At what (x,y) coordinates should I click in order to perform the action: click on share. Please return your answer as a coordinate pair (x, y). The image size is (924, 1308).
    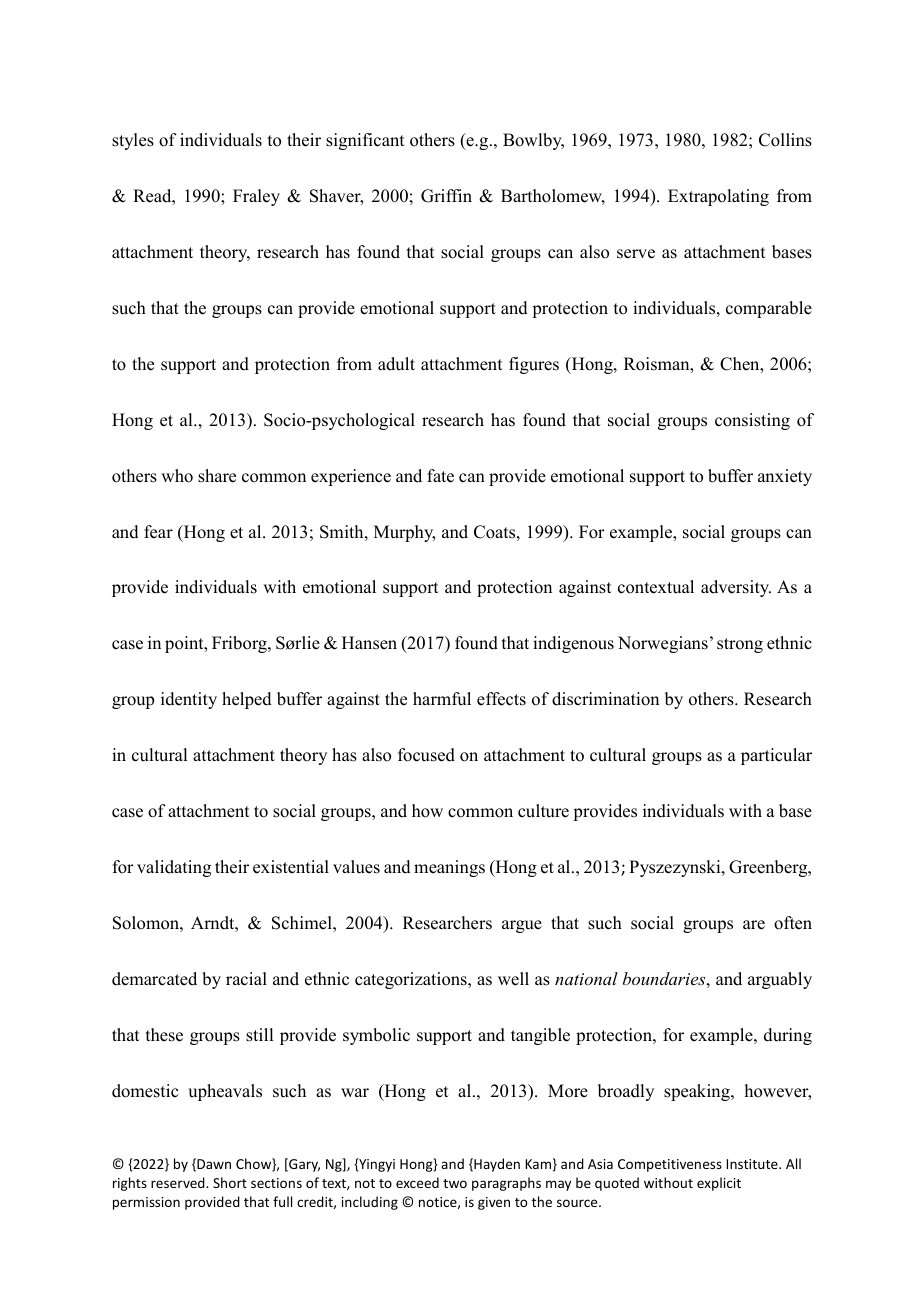
    Looking at the image, I should click on (217, 476).
